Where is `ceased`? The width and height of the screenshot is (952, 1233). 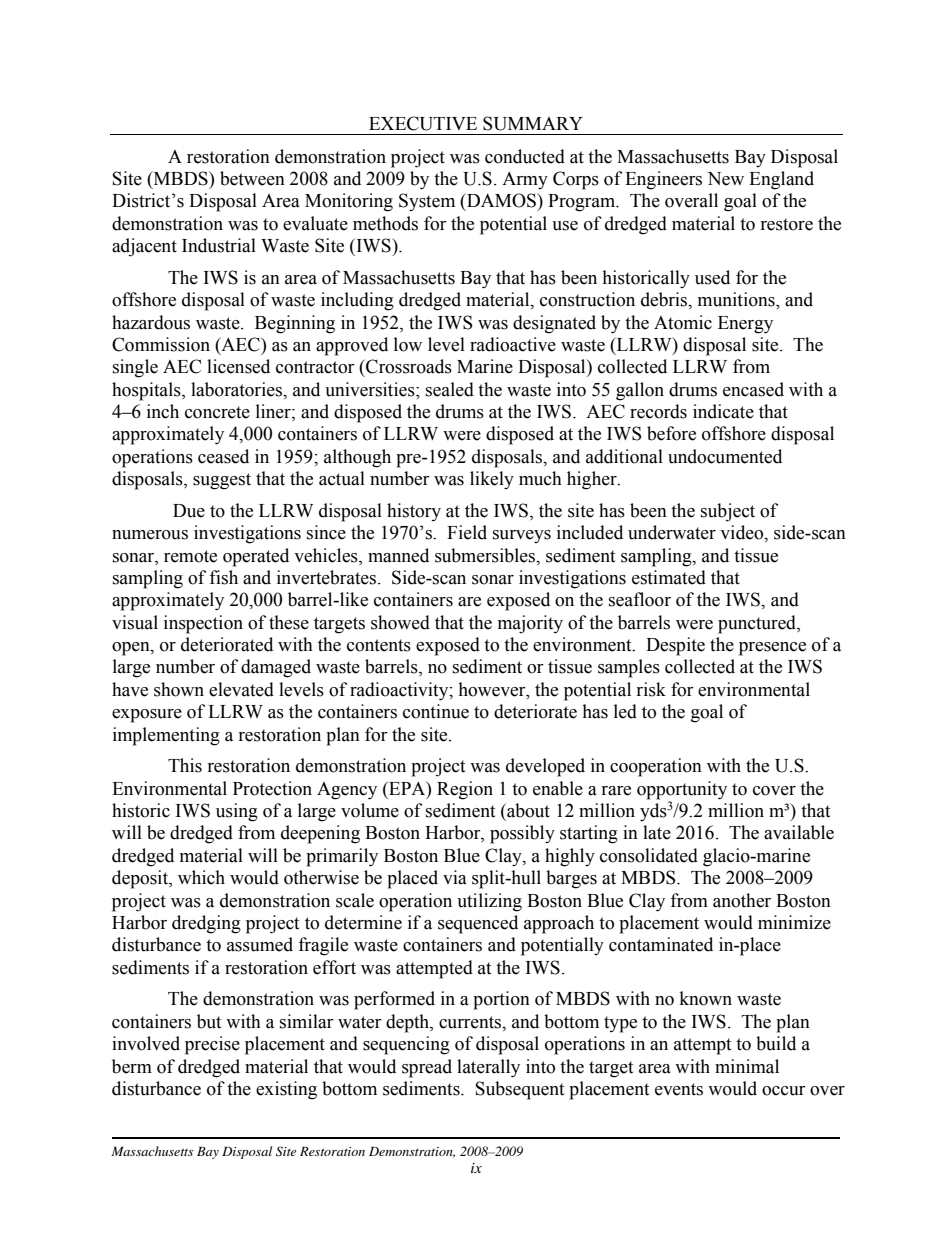
ceased is located at coordinates (223, 456).
